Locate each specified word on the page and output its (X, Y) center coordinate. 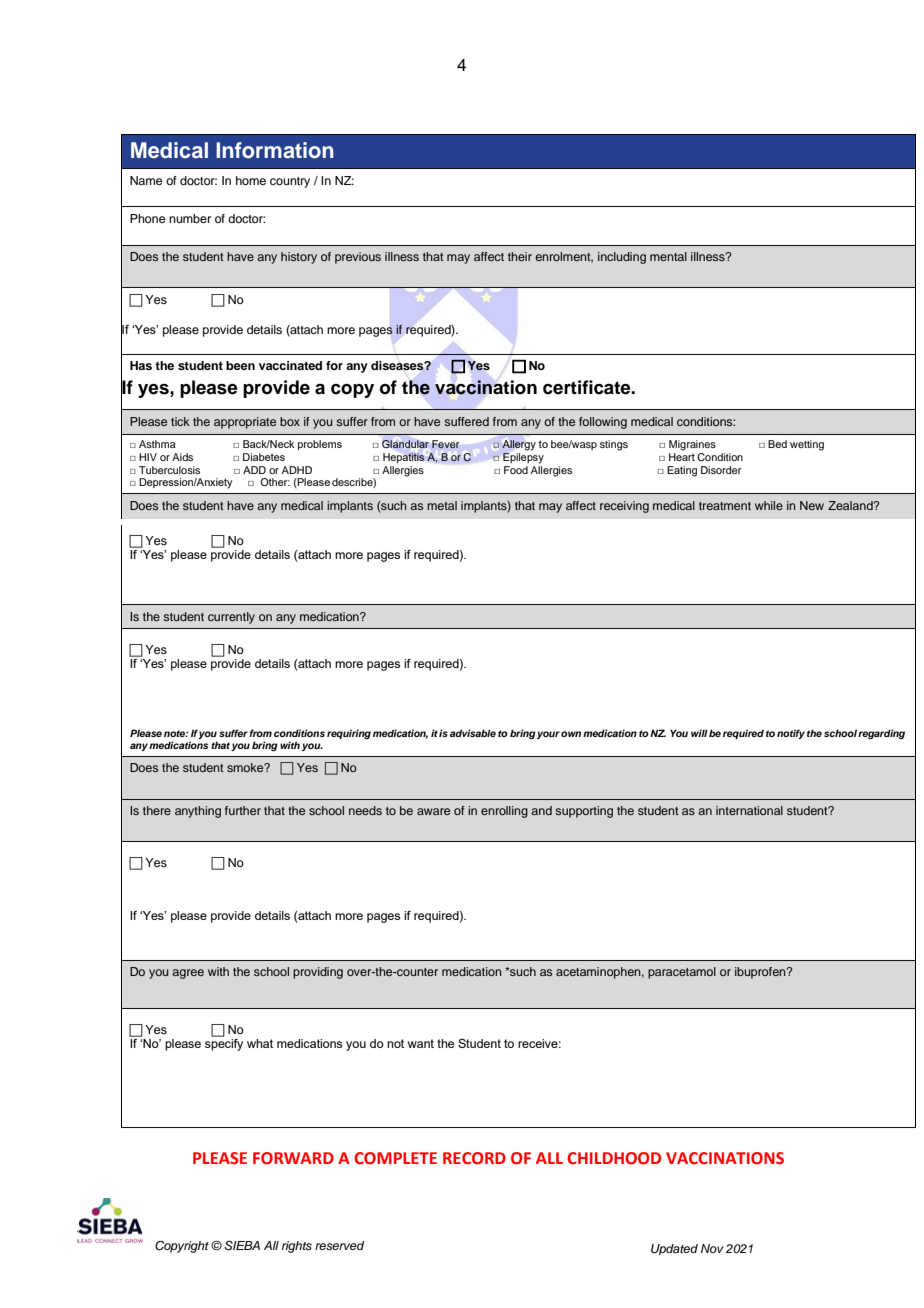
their (520, 256)
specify (224, 1043)
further (243, 810)
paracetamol (682, 973)
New (812, 505)
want (420, 1043)
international (749, 810)
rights (297, 1247)
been (240, 365)
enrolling (504, 812)
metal (442, 505)
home (251, 180)
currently (231, 618)
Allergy (519, 445)
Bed (777, 444)
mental (668, 256)
